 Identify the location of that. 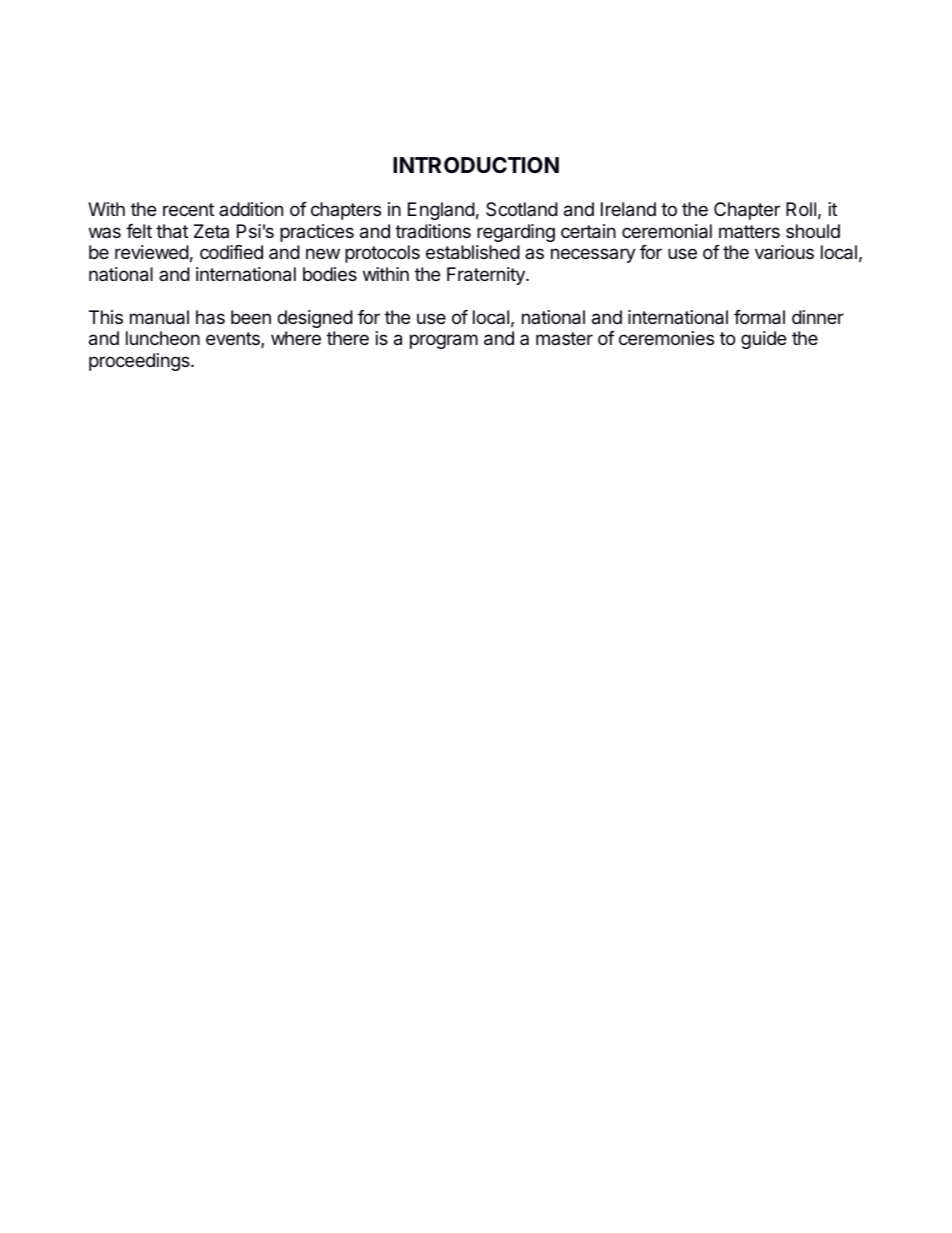
(172, 231).
